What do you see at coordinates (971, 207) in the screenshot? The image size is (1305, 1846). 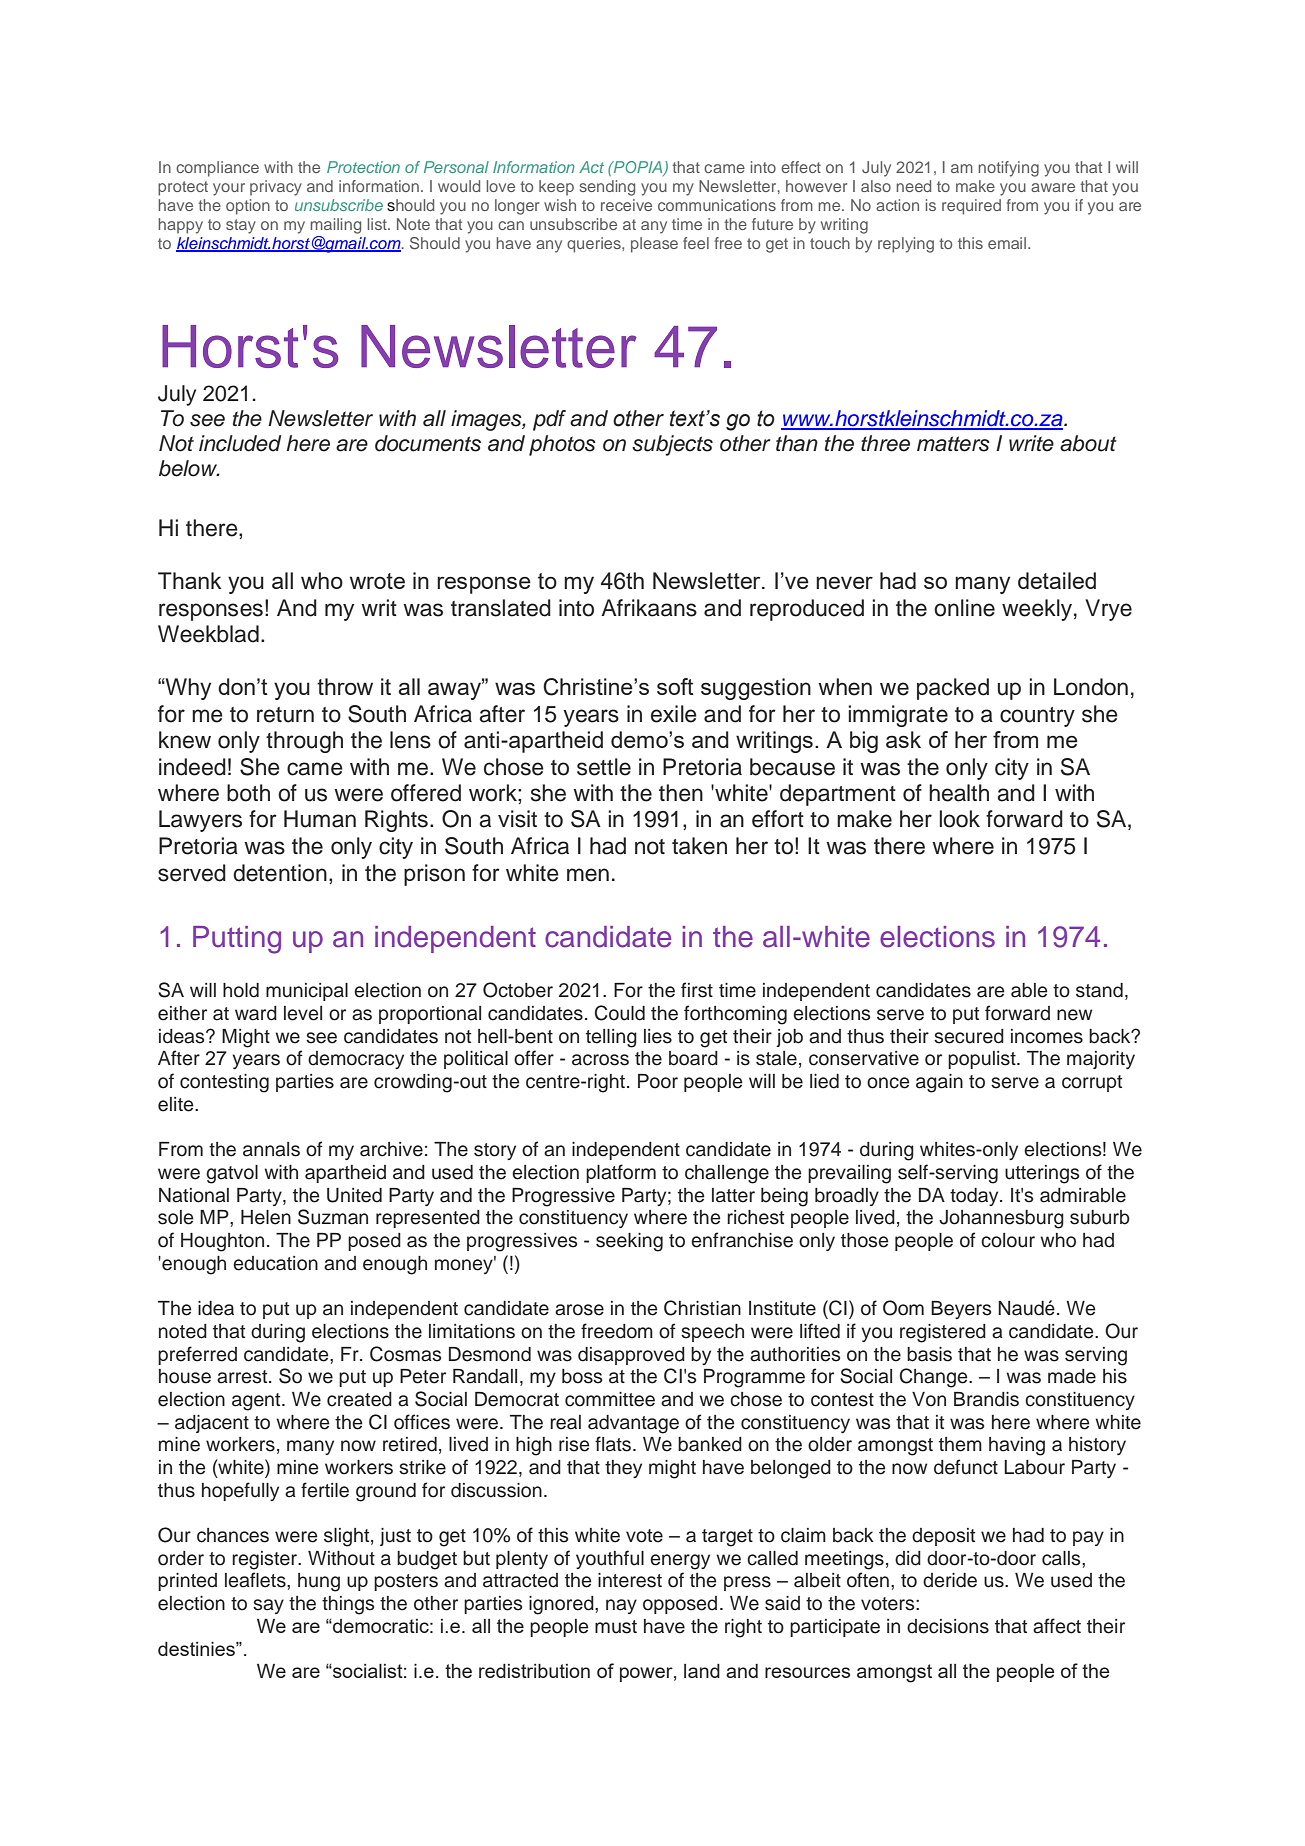 I see `required` at bounding box center [971, 207].
